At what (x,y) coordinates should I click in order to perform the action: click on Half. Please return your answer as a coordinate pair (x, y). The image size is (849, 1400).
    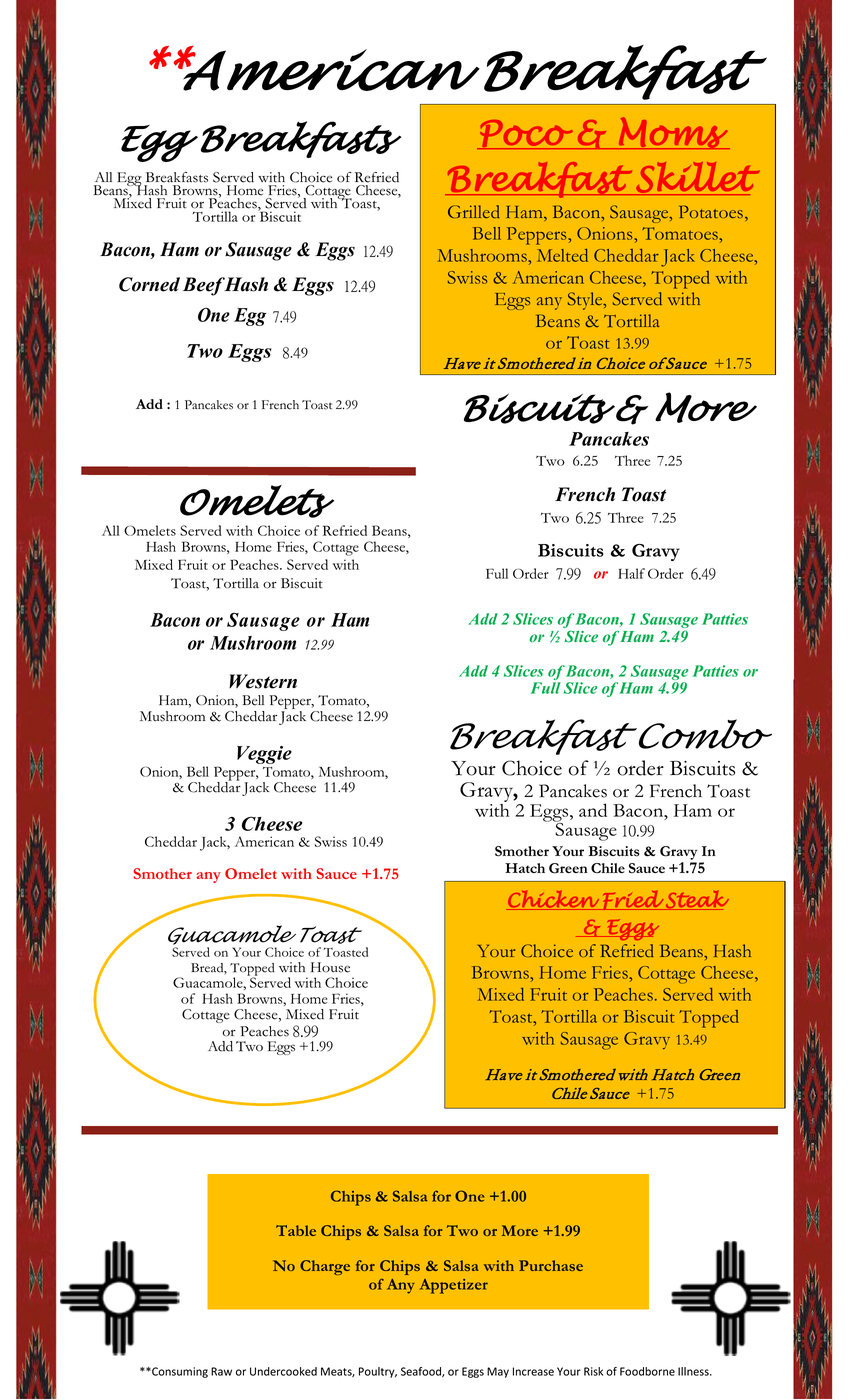
    Looking at the image, I should click on (631, 573).
